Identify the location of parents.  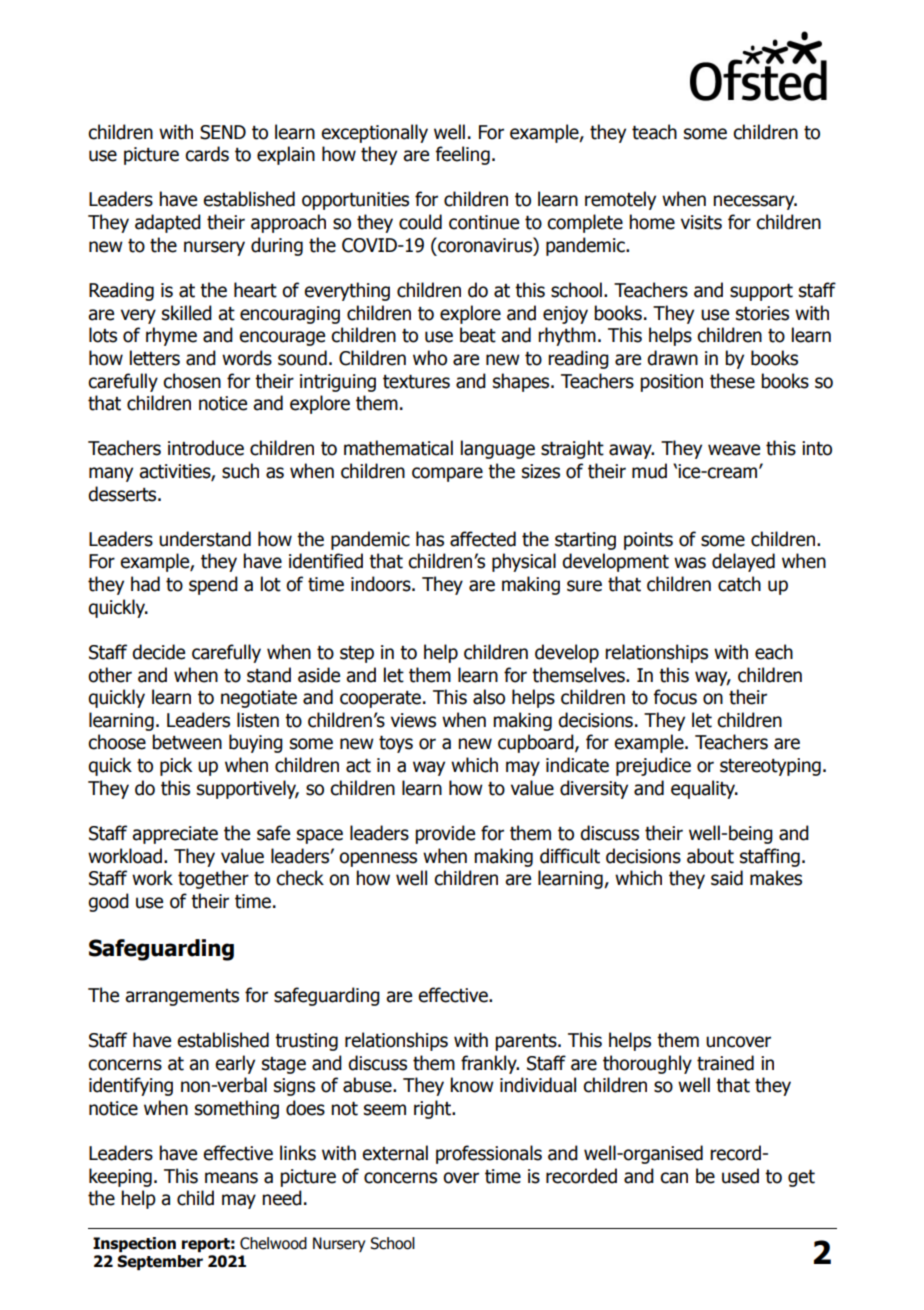
(527, 1042).
